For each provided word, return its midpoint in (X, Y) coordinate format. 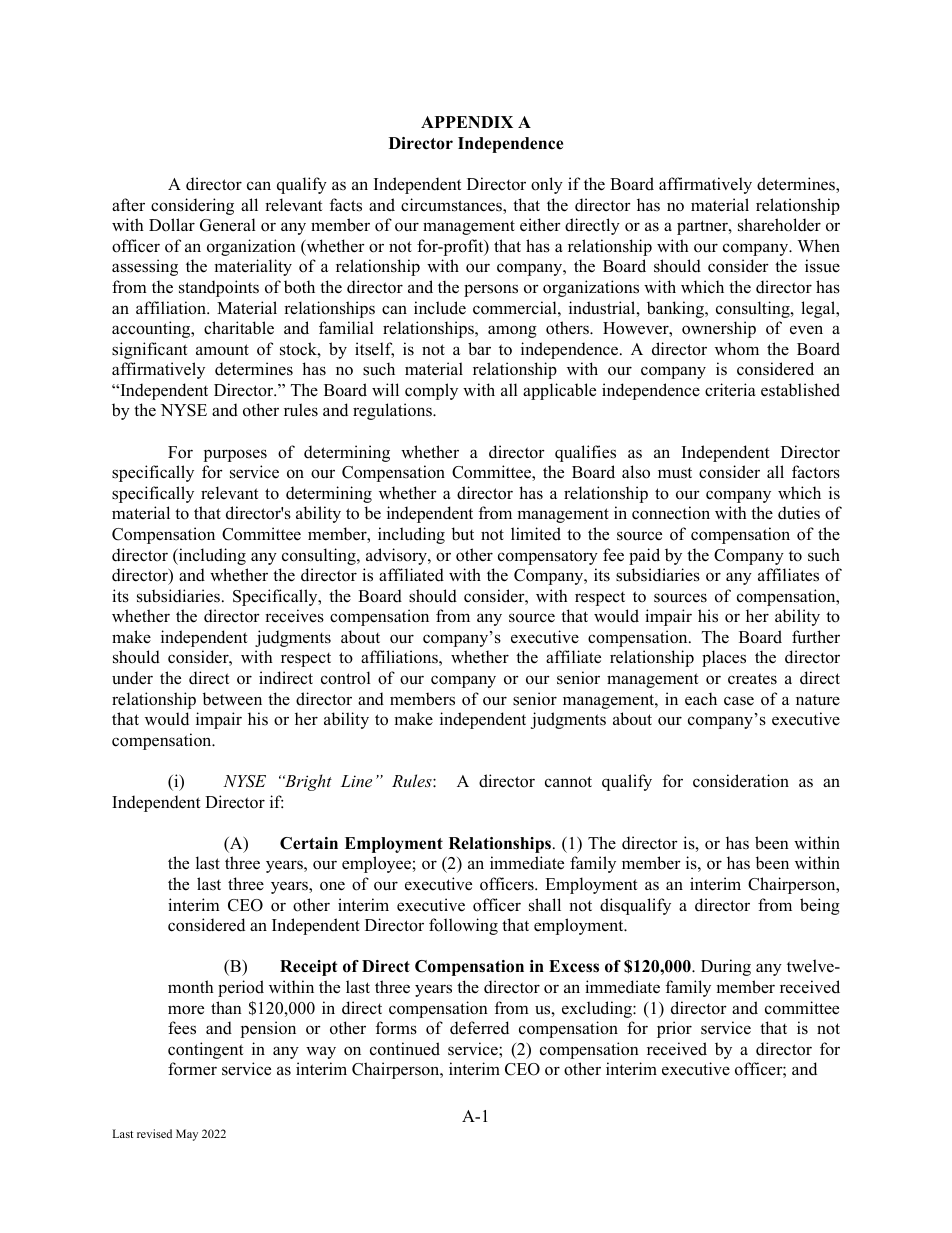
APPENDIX (467, 122)
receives (294, 616)
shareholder (779, 225)
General (228, 225)
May (187, 1135)
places (724, 658)
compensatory (548, 557)
